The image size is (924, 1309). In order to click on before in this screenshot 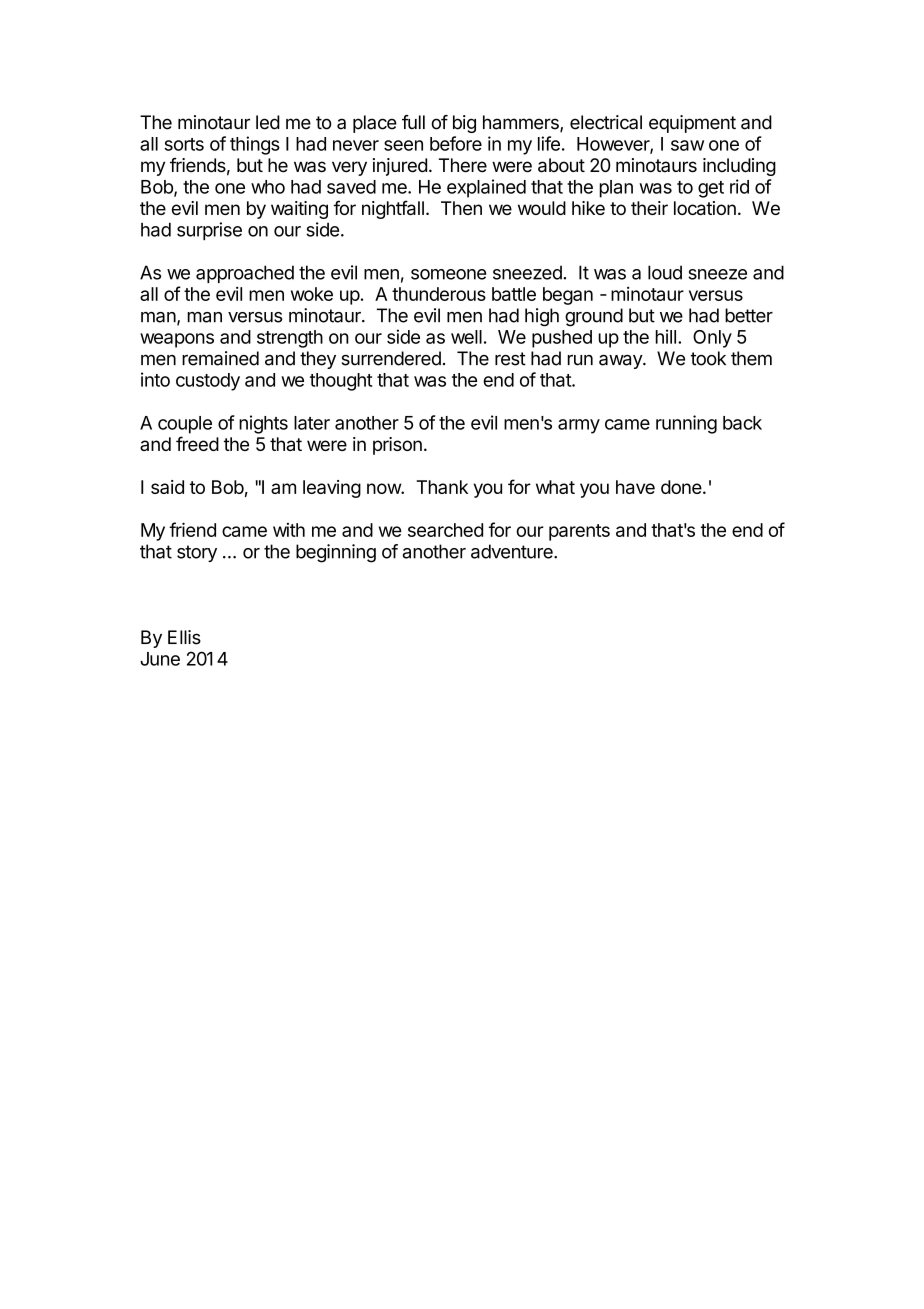, I will do `click(456, 143)`.
